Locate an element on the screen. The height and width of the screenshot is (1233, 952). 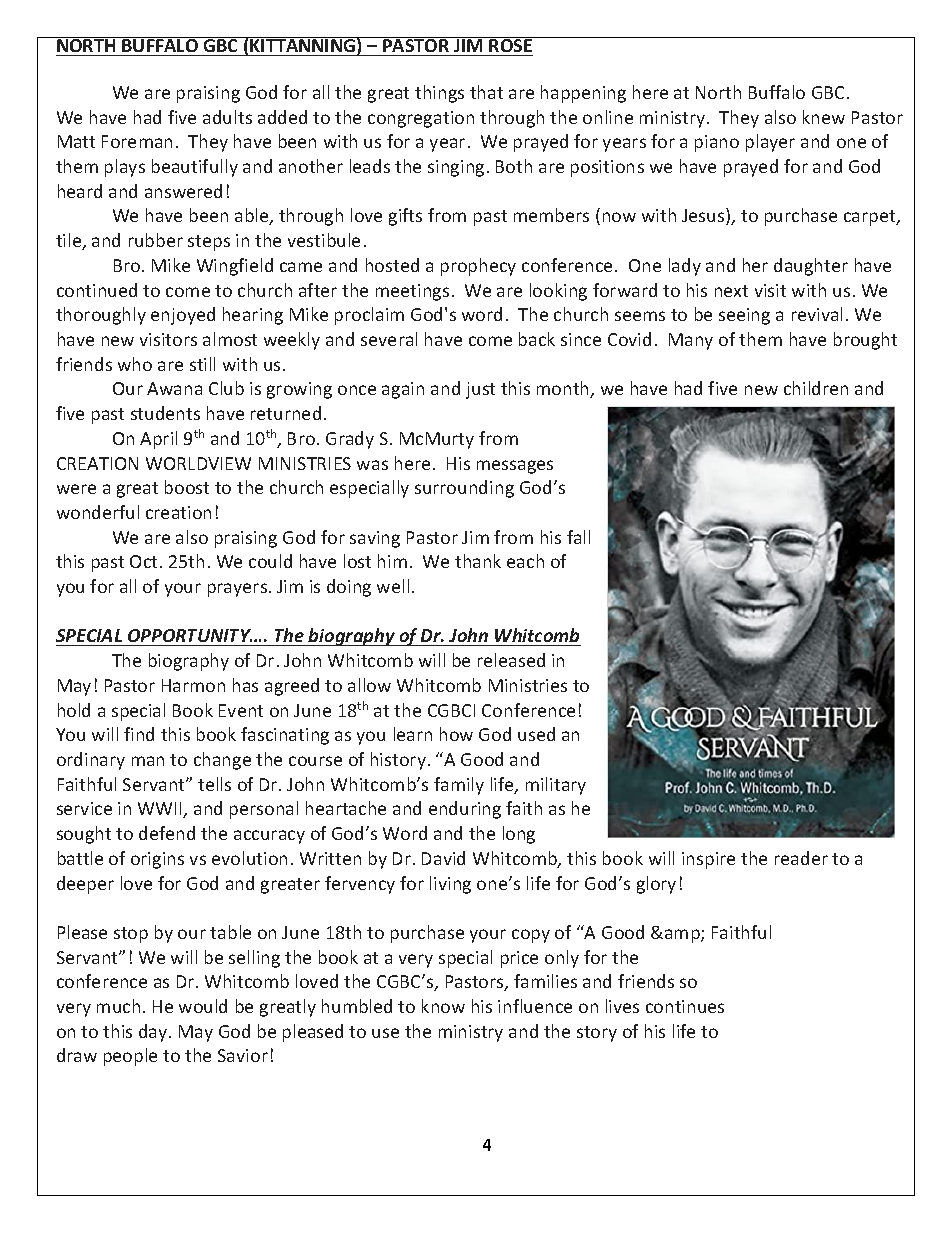
fall is located at coordinates (578, 537).
